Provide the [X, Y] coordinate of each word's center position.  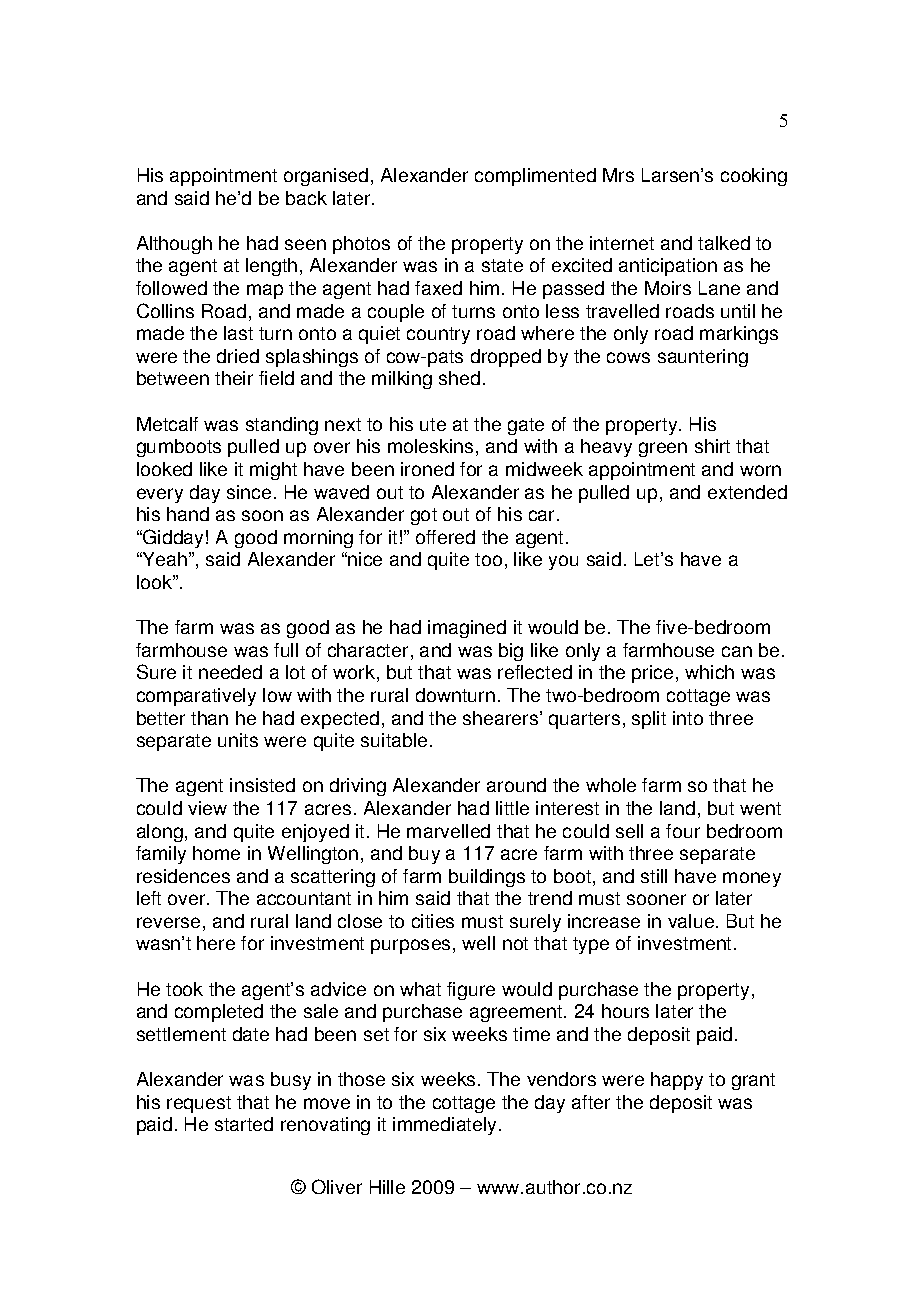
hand [188, 514]
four [683, 831]
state [502, 265]
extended [747, 492]
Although [174, 245]
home [216, 853]
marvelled [448, 831]
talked [724, 243]
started [244, 1124]
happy [677, 1081]
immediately [446, 1126]
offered [445, 537]
